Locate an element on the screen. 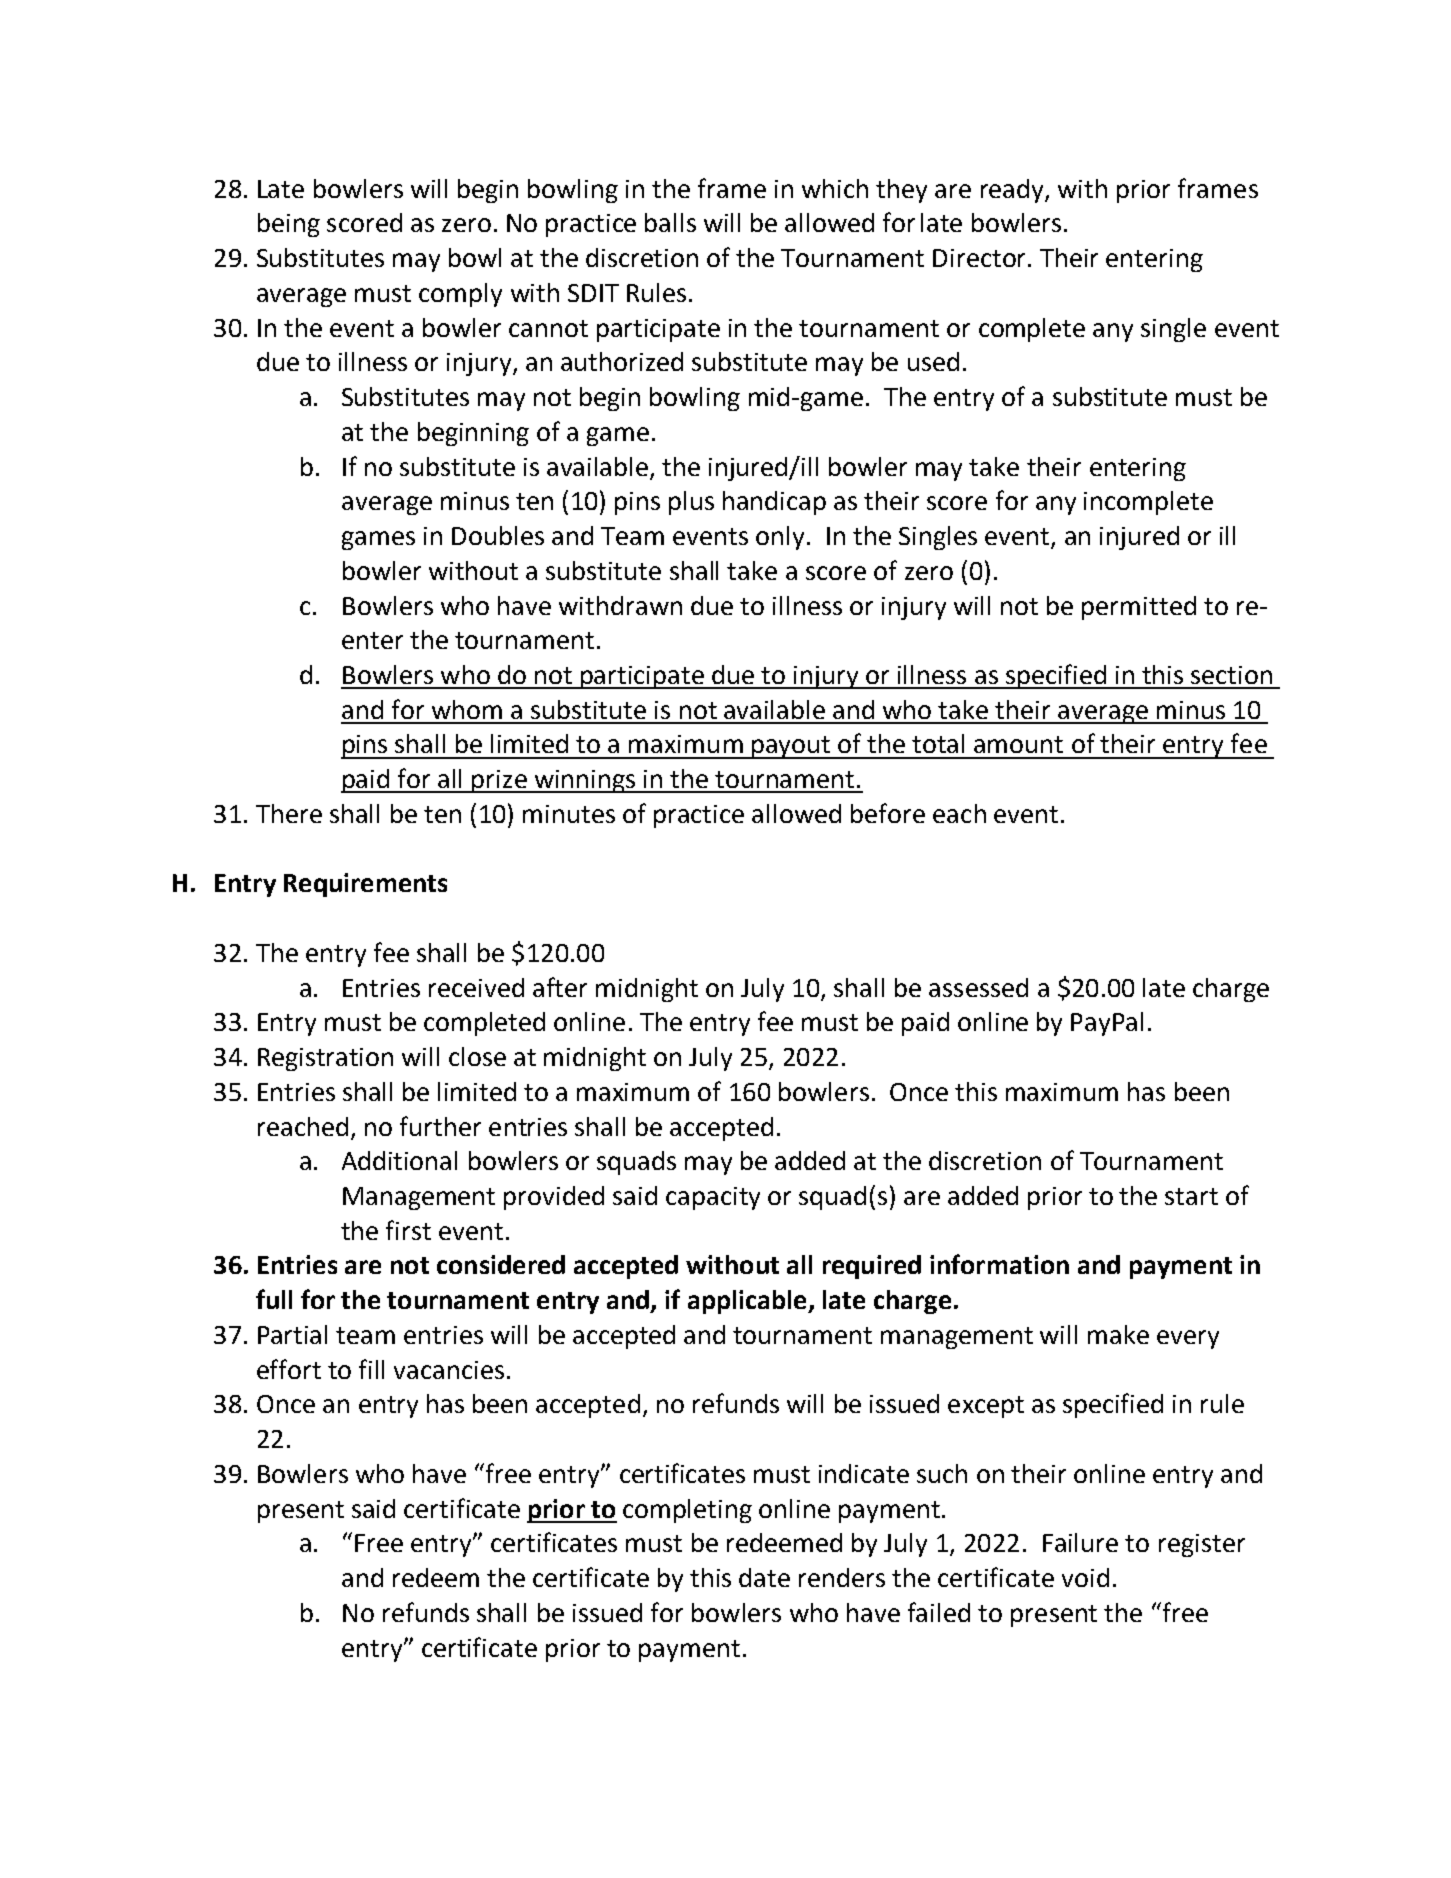 The height and width of the screenshot is (1878, 1451). being is located at coordinates (289, 225).
